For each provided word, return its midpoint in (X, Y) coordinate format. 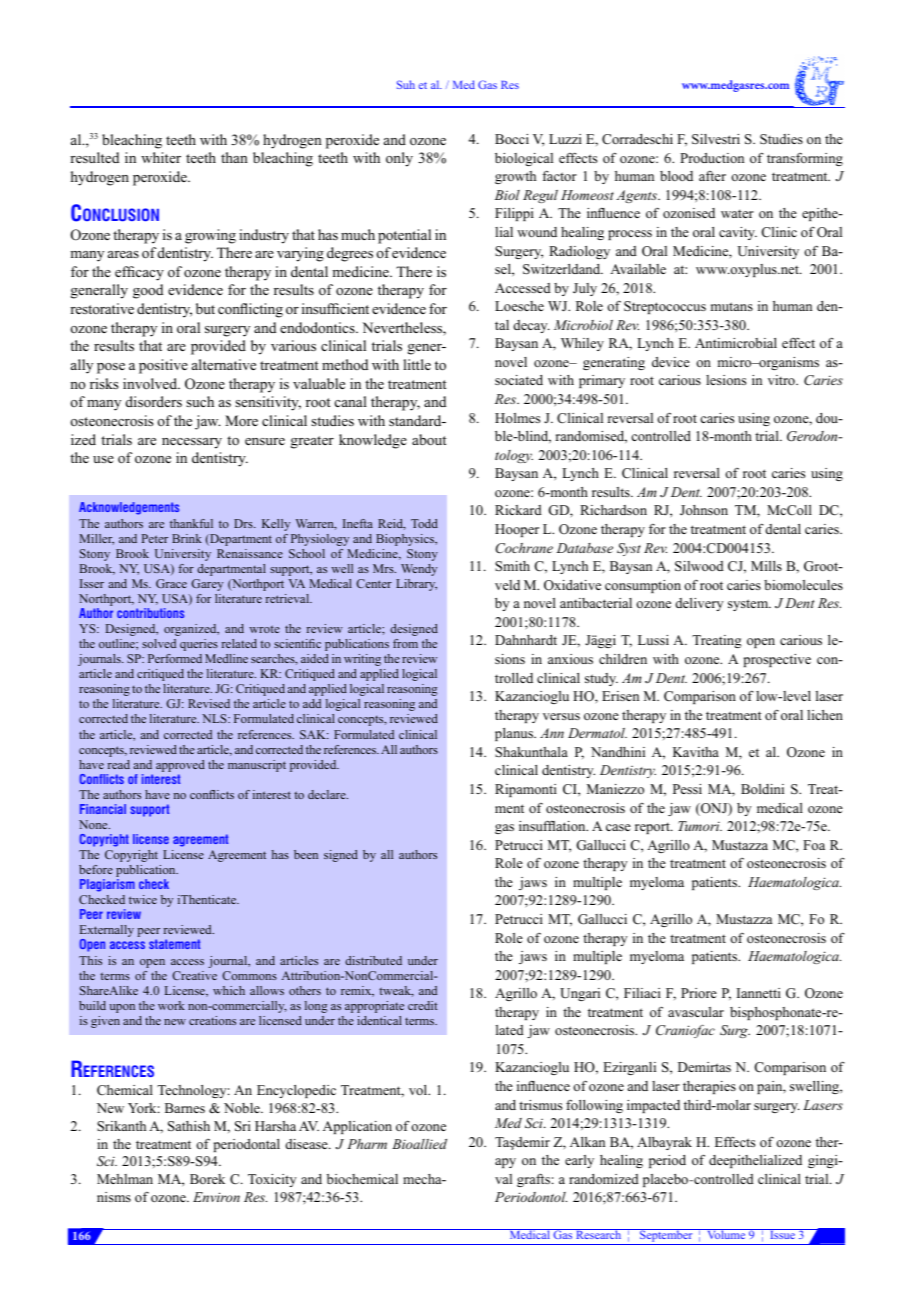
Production (712, 158)
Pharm (367, 1144)
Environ (216, 1197)
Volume (726, 1234)
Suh (406, 84)
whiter (161, 157)
